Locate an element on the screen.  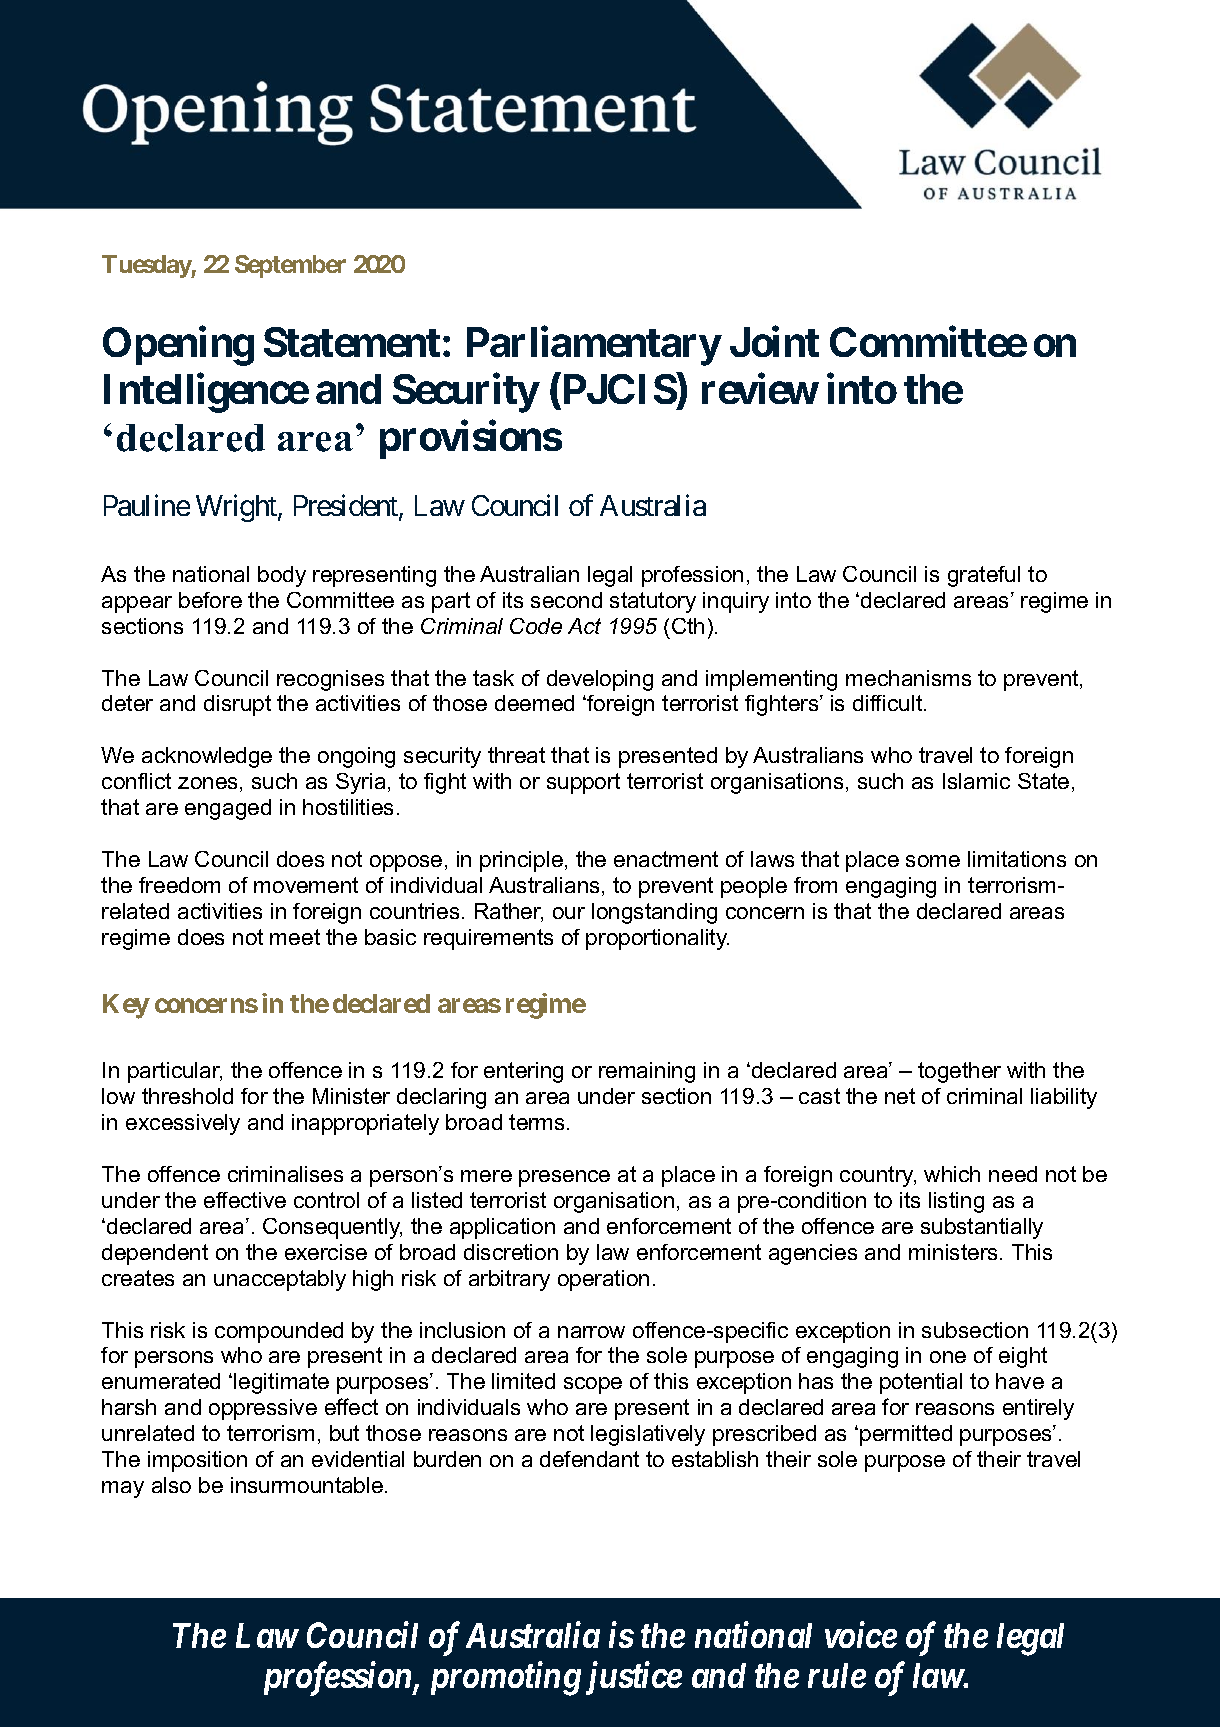
proportionality is located at coordinates (657, 939).
